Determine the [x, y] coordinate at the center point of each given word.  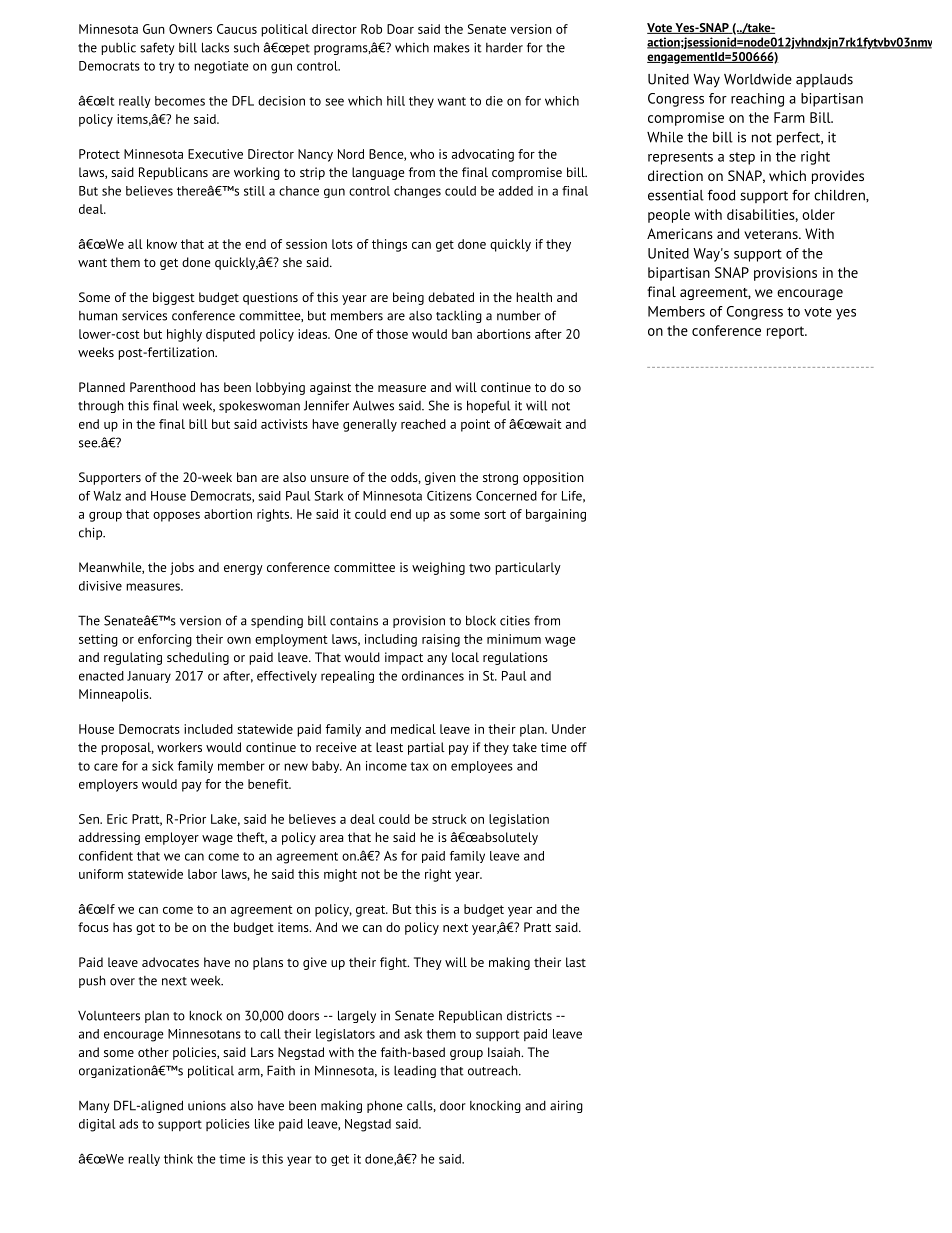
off [579, 747]
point [475, 425]
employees [482, 767]
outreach [494, 1070]
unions [207, 1106]
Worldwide [758, 79]
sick [163, 766]
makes [452, 47]
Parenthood [162, 387]
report [787, 332]
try [166, 67]
